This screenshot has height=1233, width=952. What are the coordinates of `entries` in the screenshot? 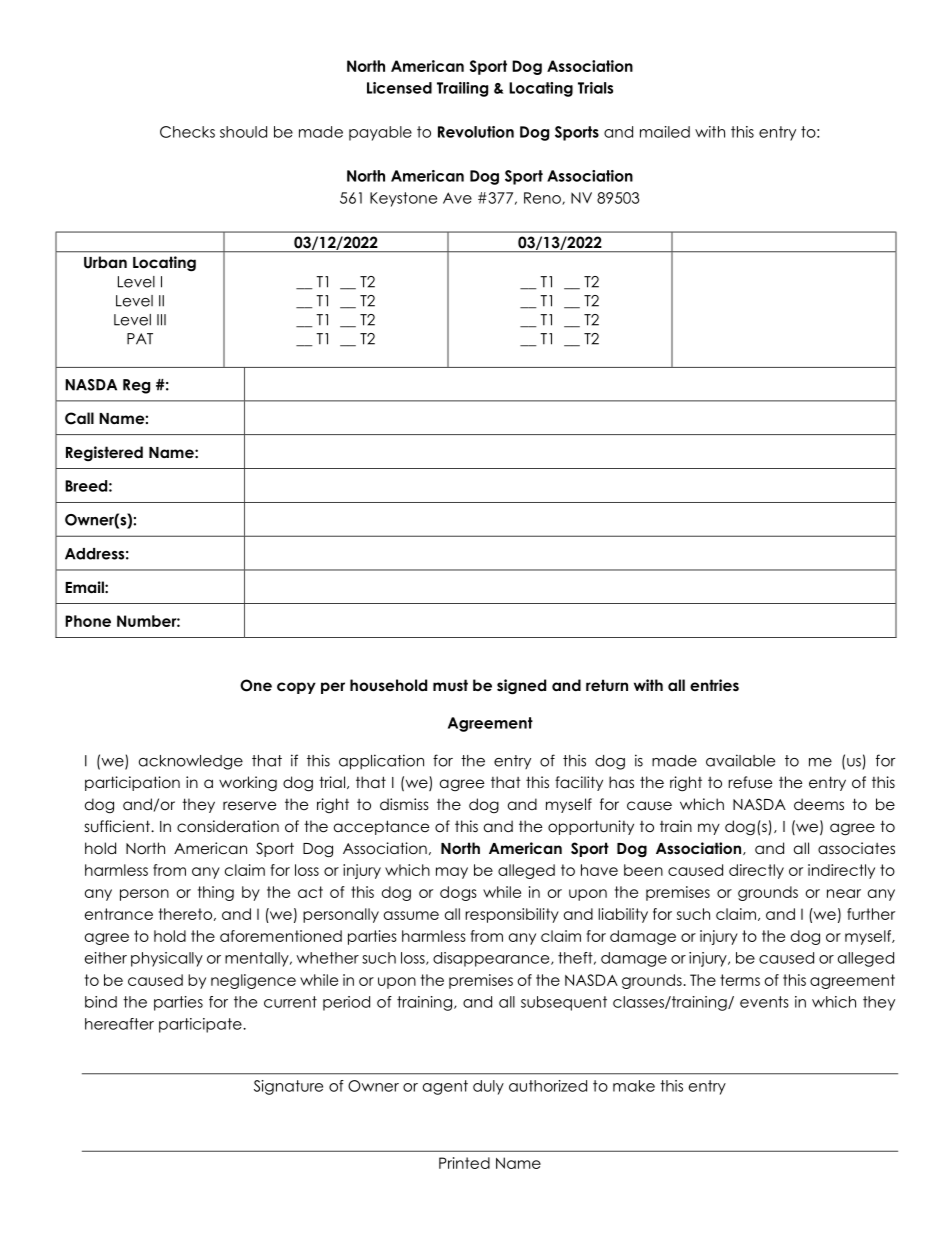 It's located at (714, 685).
